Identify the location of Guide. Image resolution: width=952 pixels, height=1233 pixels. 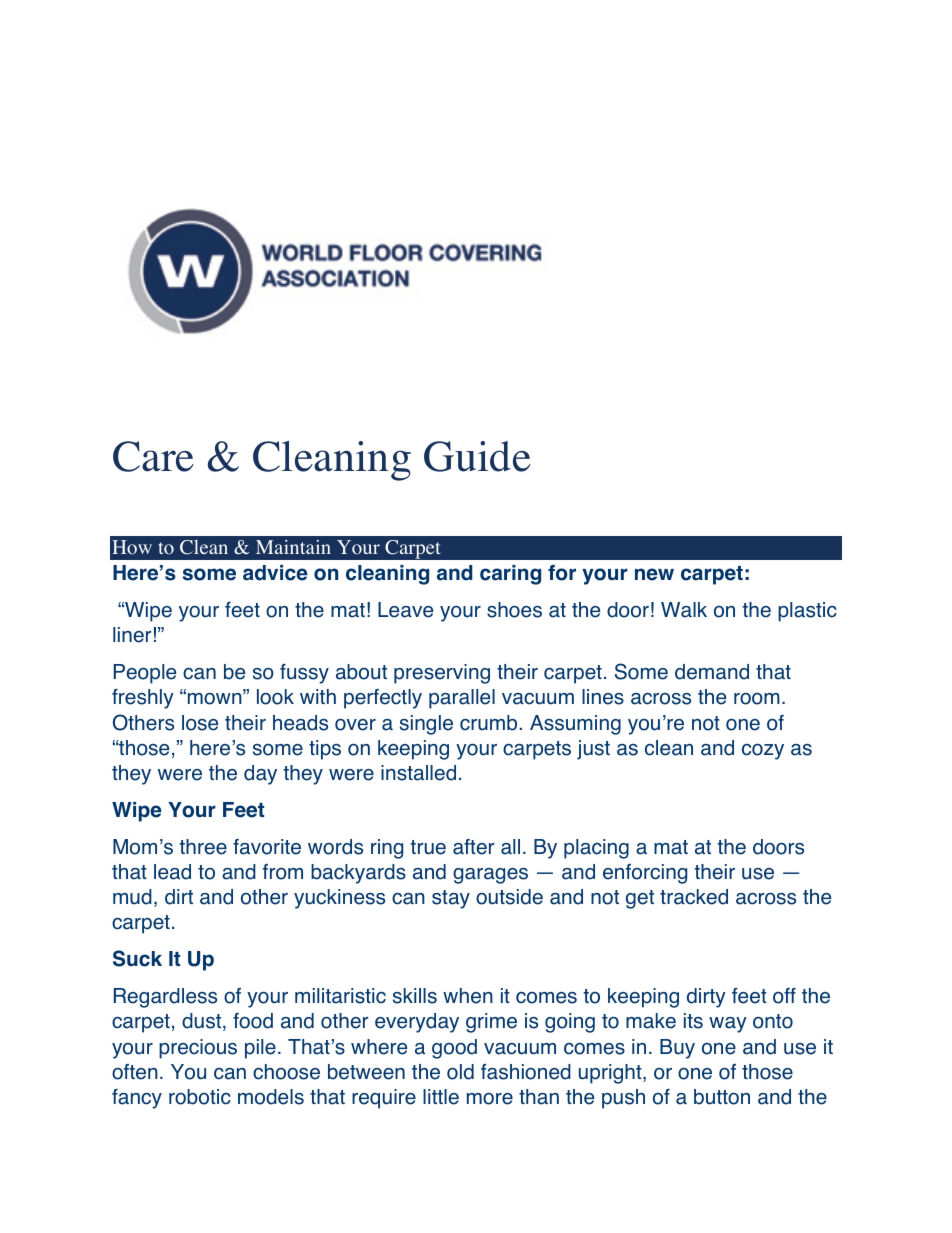
(477, 456).
